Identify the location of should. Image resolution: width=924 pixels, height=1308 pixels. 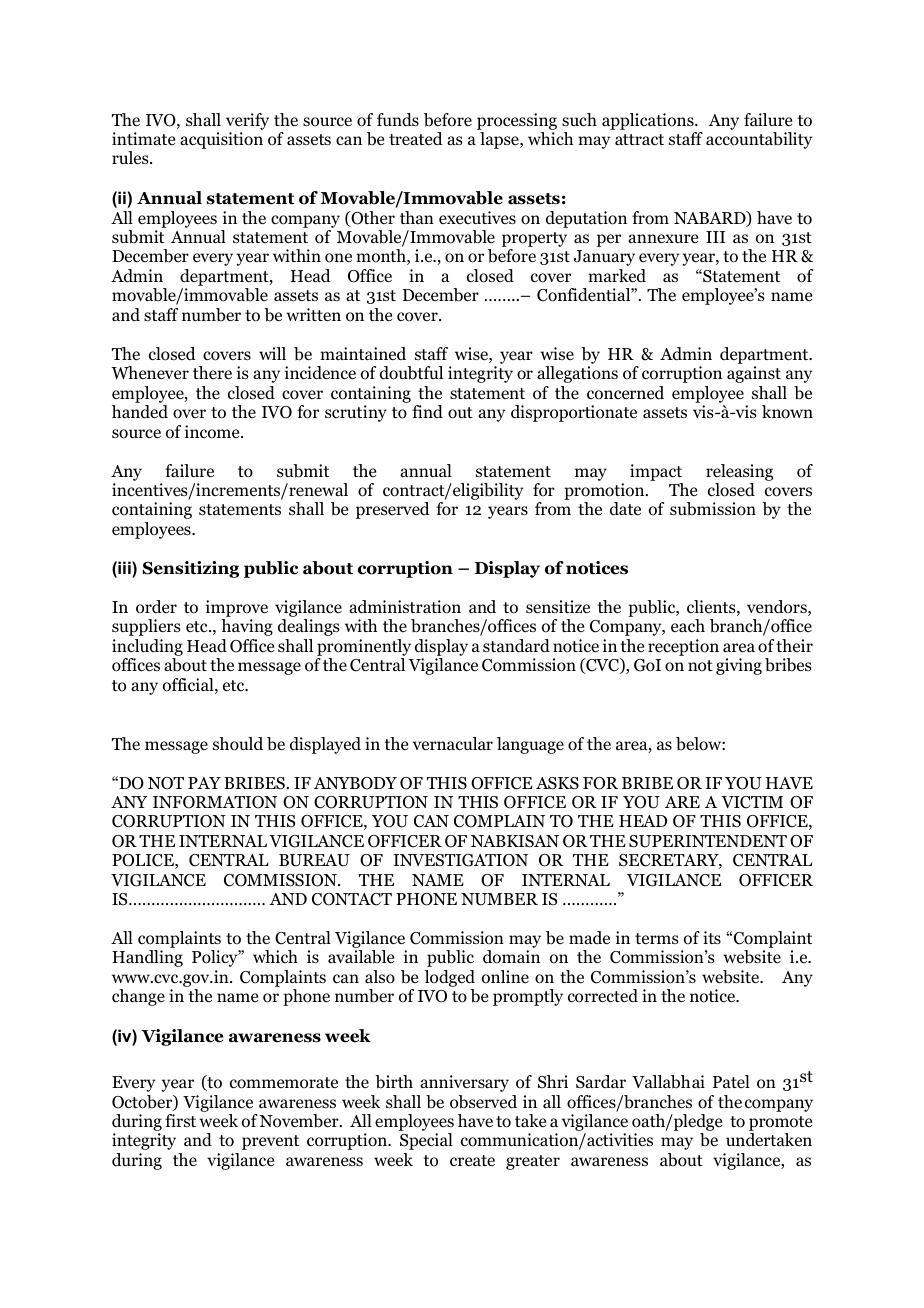
(238, 744).
